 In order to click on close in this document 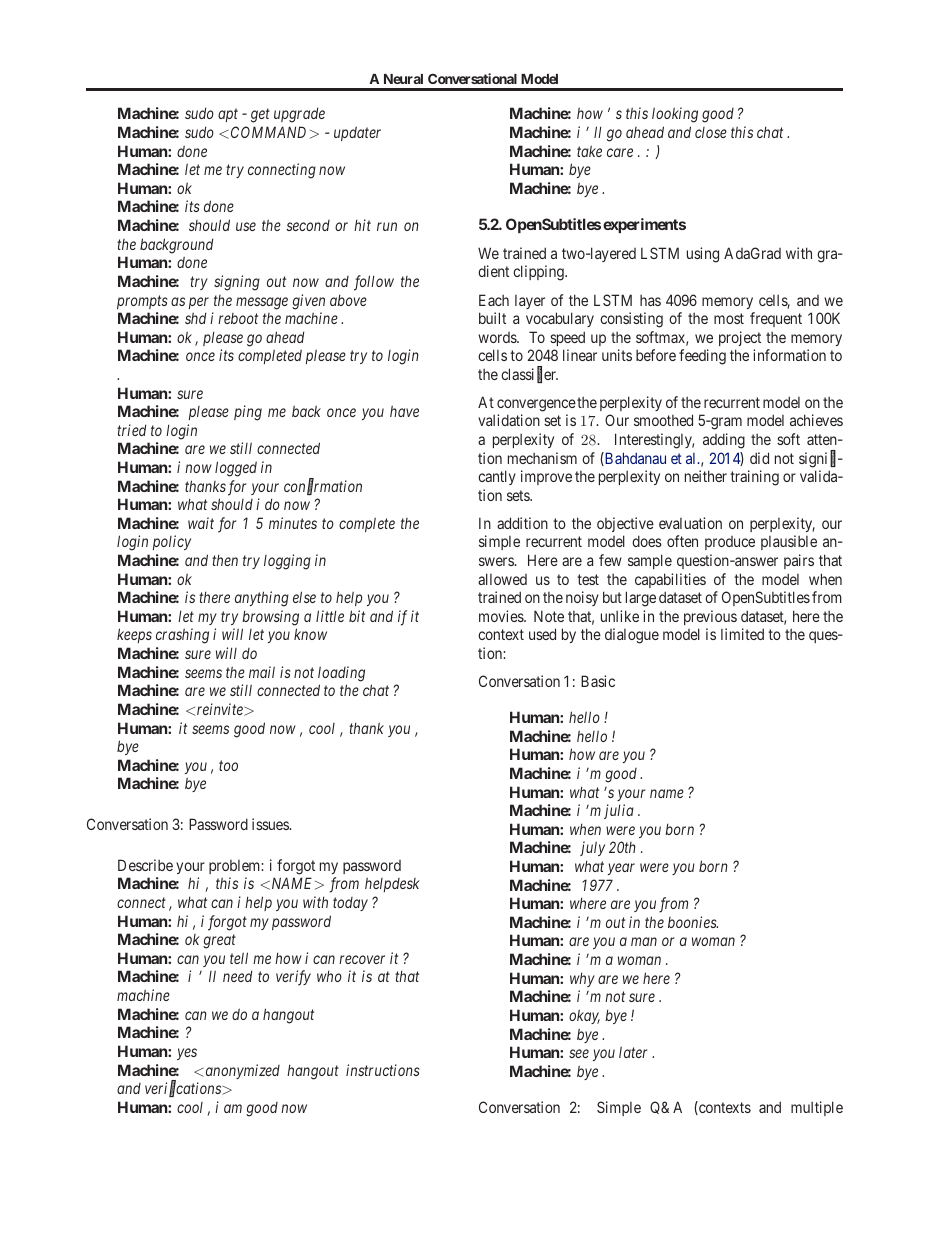, I will do `click(711, 132)`.
